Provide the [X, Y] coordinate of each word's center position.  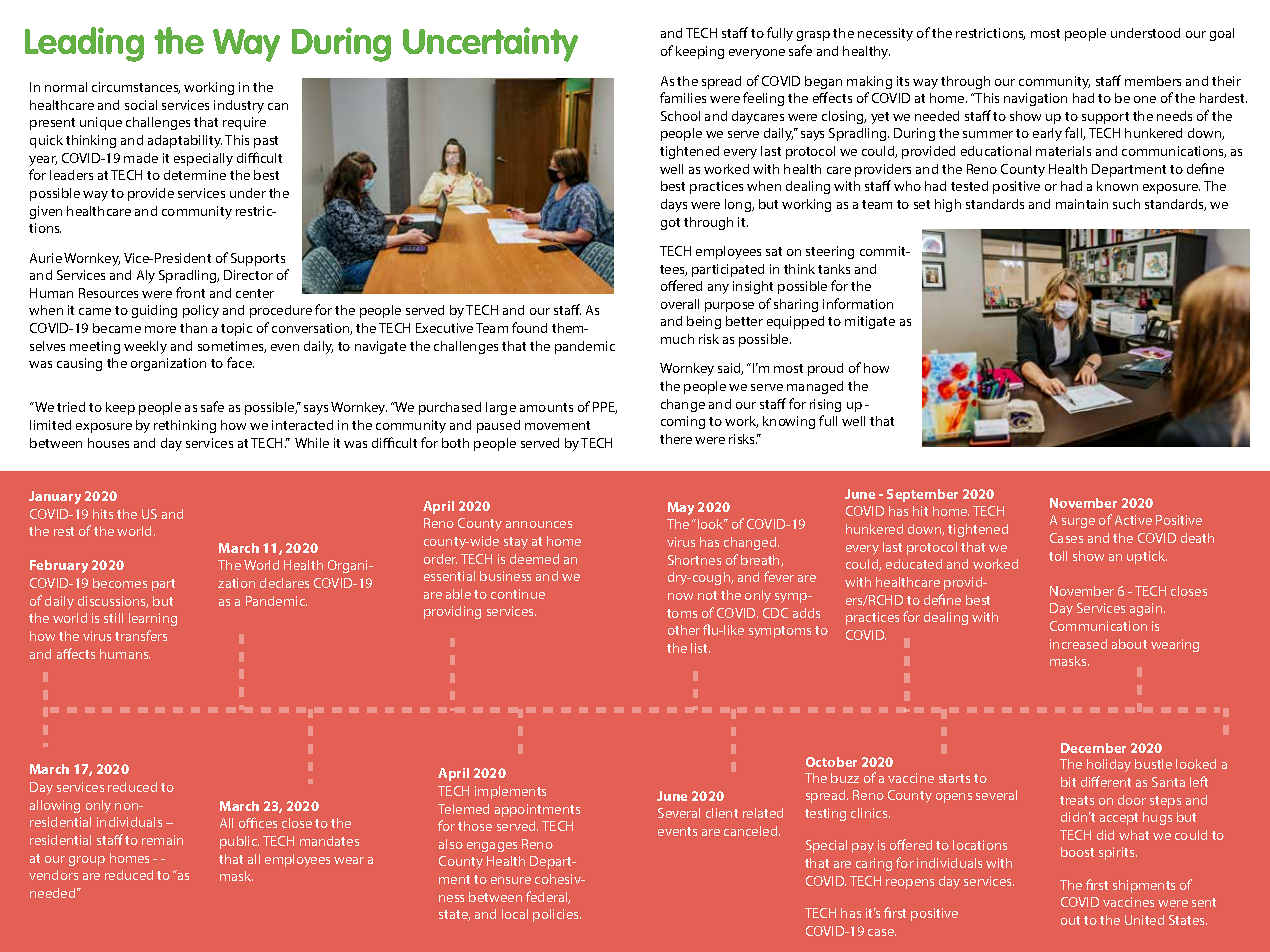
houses [108, 443]
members [1153, 81]
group [87, 861]
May [681, 508]
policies [557, 915]
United [1144, 920]
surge [1078, 523]
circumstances [136, 88]
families [683, 97]
